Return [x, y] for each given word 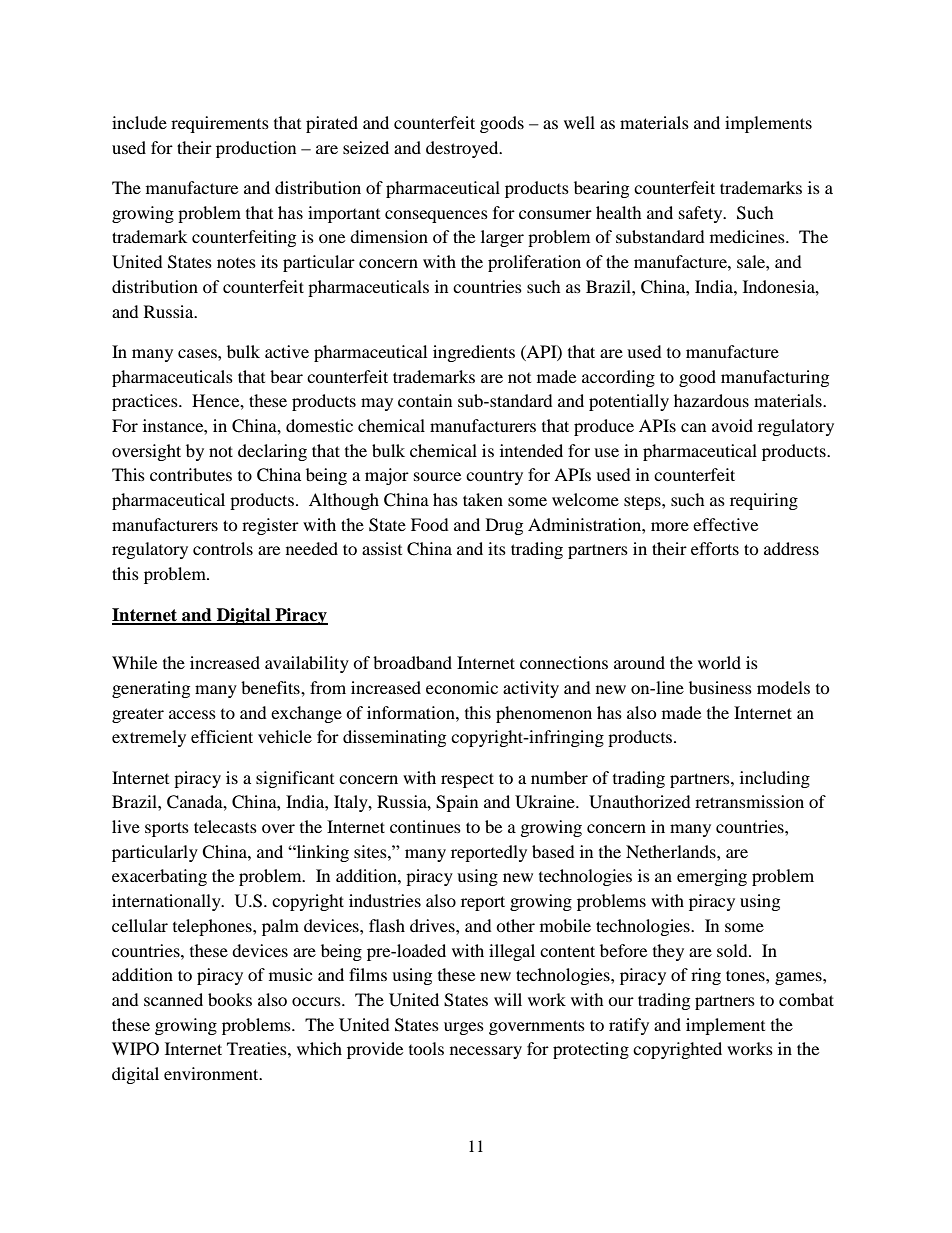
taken [483, 499]
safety [702, 214]
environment [212, 1073]
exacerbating [159, 877]
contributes [191, 474]
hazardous [711, 400]
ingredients [474, 353]
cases [198, 353]
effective [725, 524]
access [192, 714]
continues [425, 826]
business [720, 687]
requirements [220, 124]
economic [462, 687]
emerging [712, 877]
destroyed [463, 149]
